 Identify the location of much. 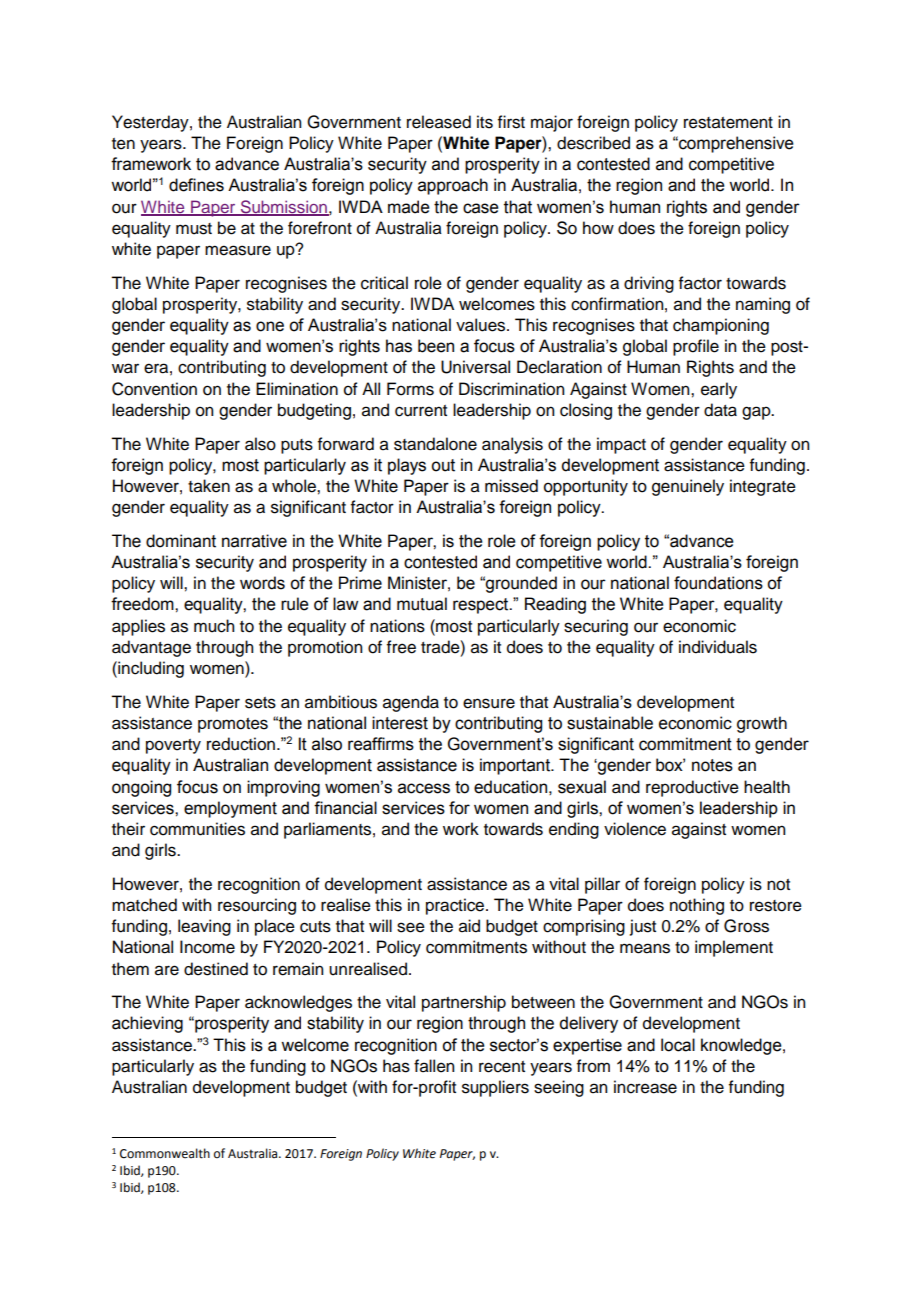
(214, 626).
